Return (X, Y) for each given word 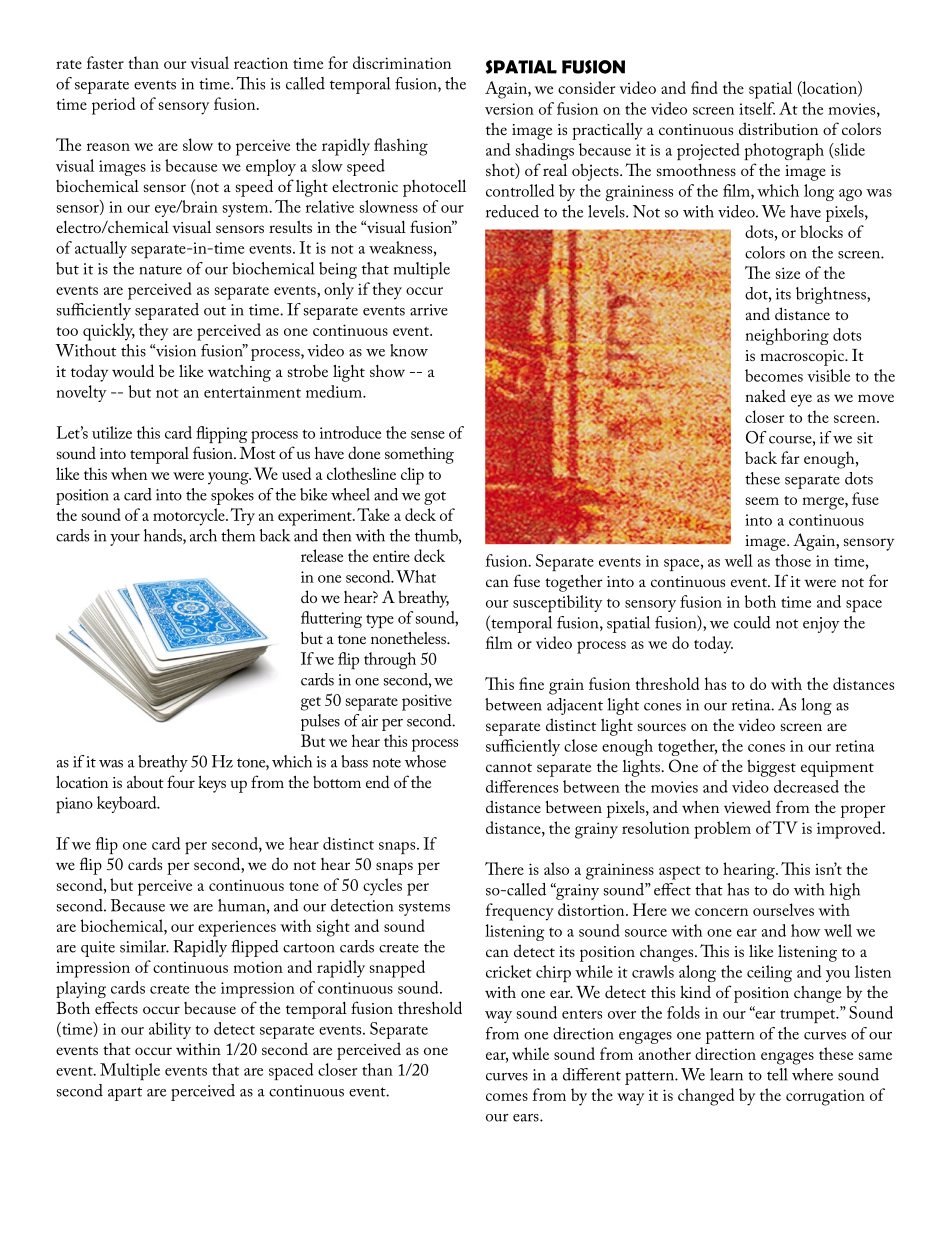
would (133, 370)
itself (757, 108)
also (556, 868)
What (416, 576)
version (509, 109)
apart (125, 1094)
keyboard (128, 804)
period (113, 106)
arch (203, 535)
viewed (747, 806)
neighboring (787, 336)
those (793, 560)
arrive (429, 310)
